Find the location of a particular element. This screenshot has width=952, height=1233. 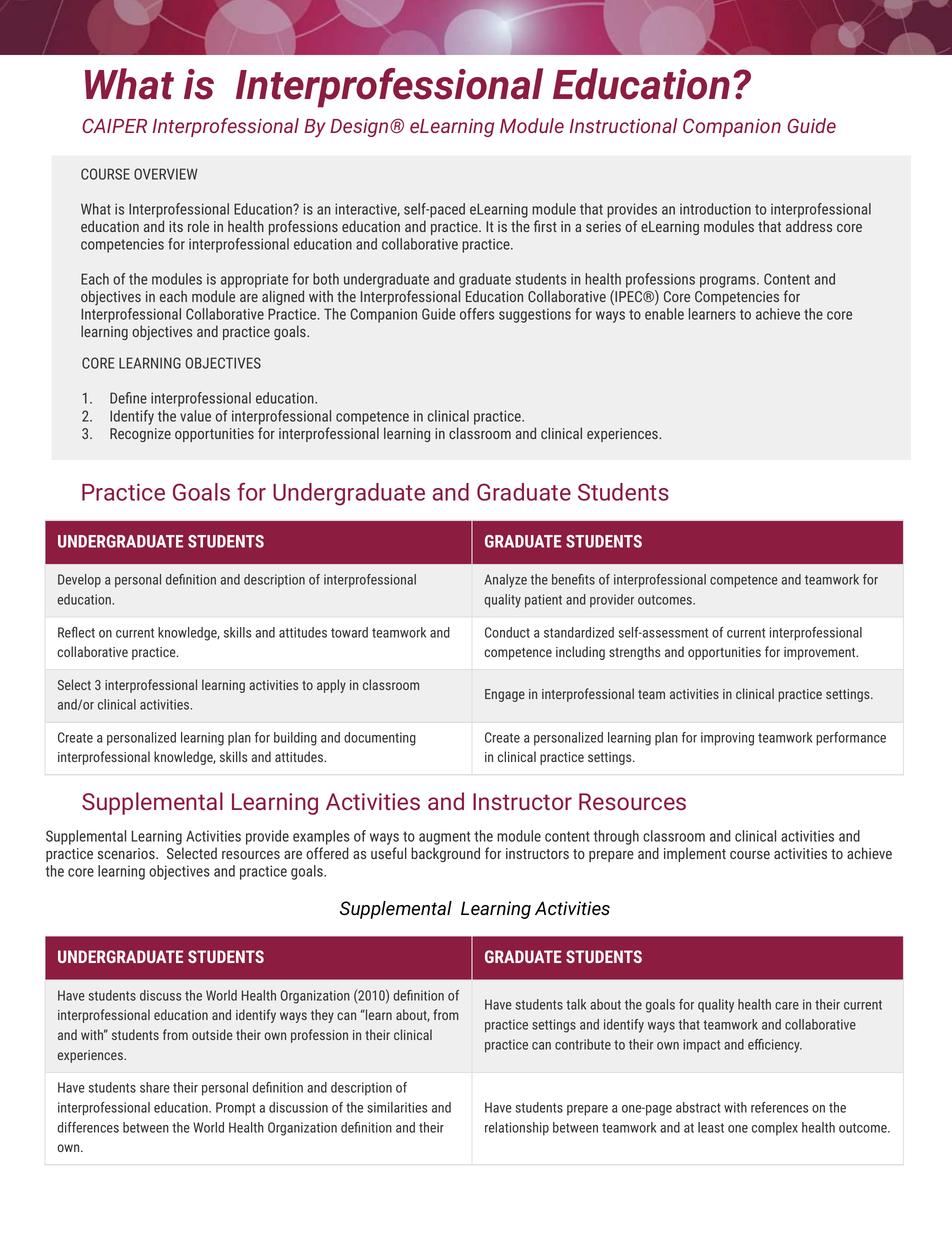

share is located at coordinates (155, 1087).
